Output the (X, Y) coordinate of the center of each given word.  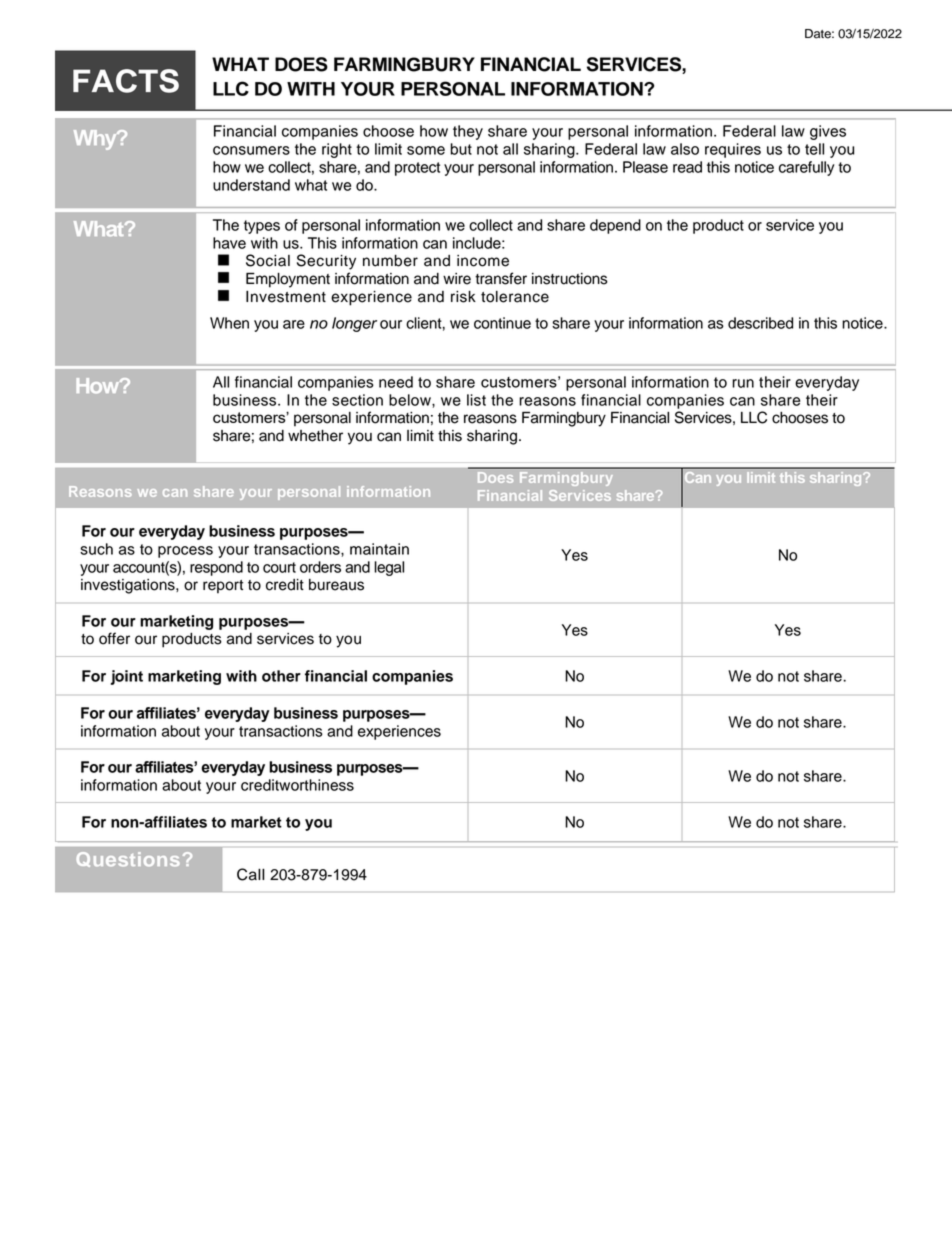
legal (389, 568)
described (760, 323)
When (229, 323)
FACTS (126, 81)
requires (733, 150)
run (743, 383)
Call (251, 874)
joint (127, 677)
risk (463, 297)
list (476, 400)
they (468, 132)
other (281, 676)
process (185, 552)
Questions (128, 859)
